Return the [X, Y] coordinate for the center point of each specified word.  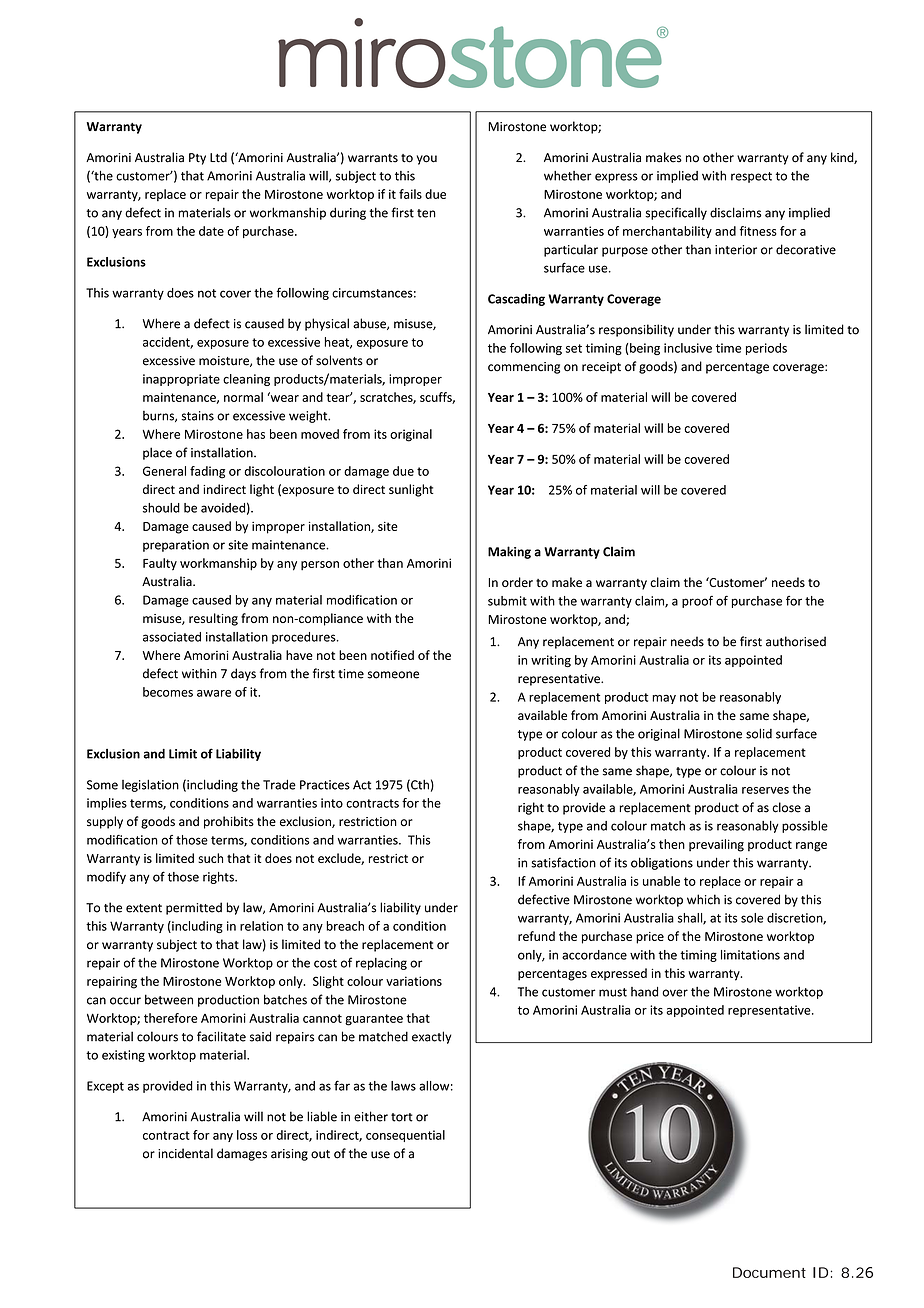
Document [769, 1272]
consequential [405, 1136]
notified [392, 655]
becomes [168, 692]
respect [751, 177]
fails [410, 194]
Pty [197, 159]
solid [759, 733]
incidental [185, 1153]
